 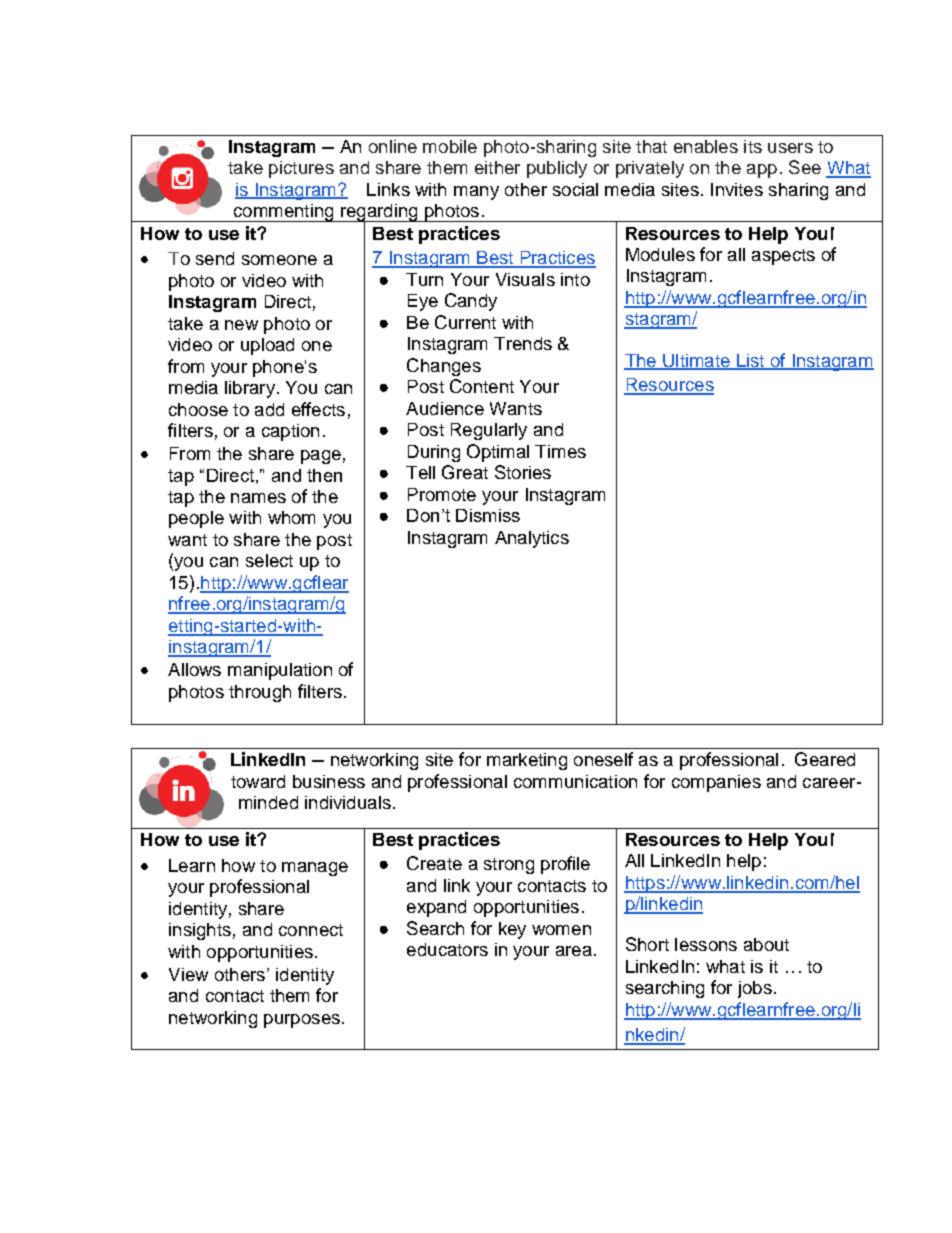 I want to click on app, so click(x=762, y=171).
